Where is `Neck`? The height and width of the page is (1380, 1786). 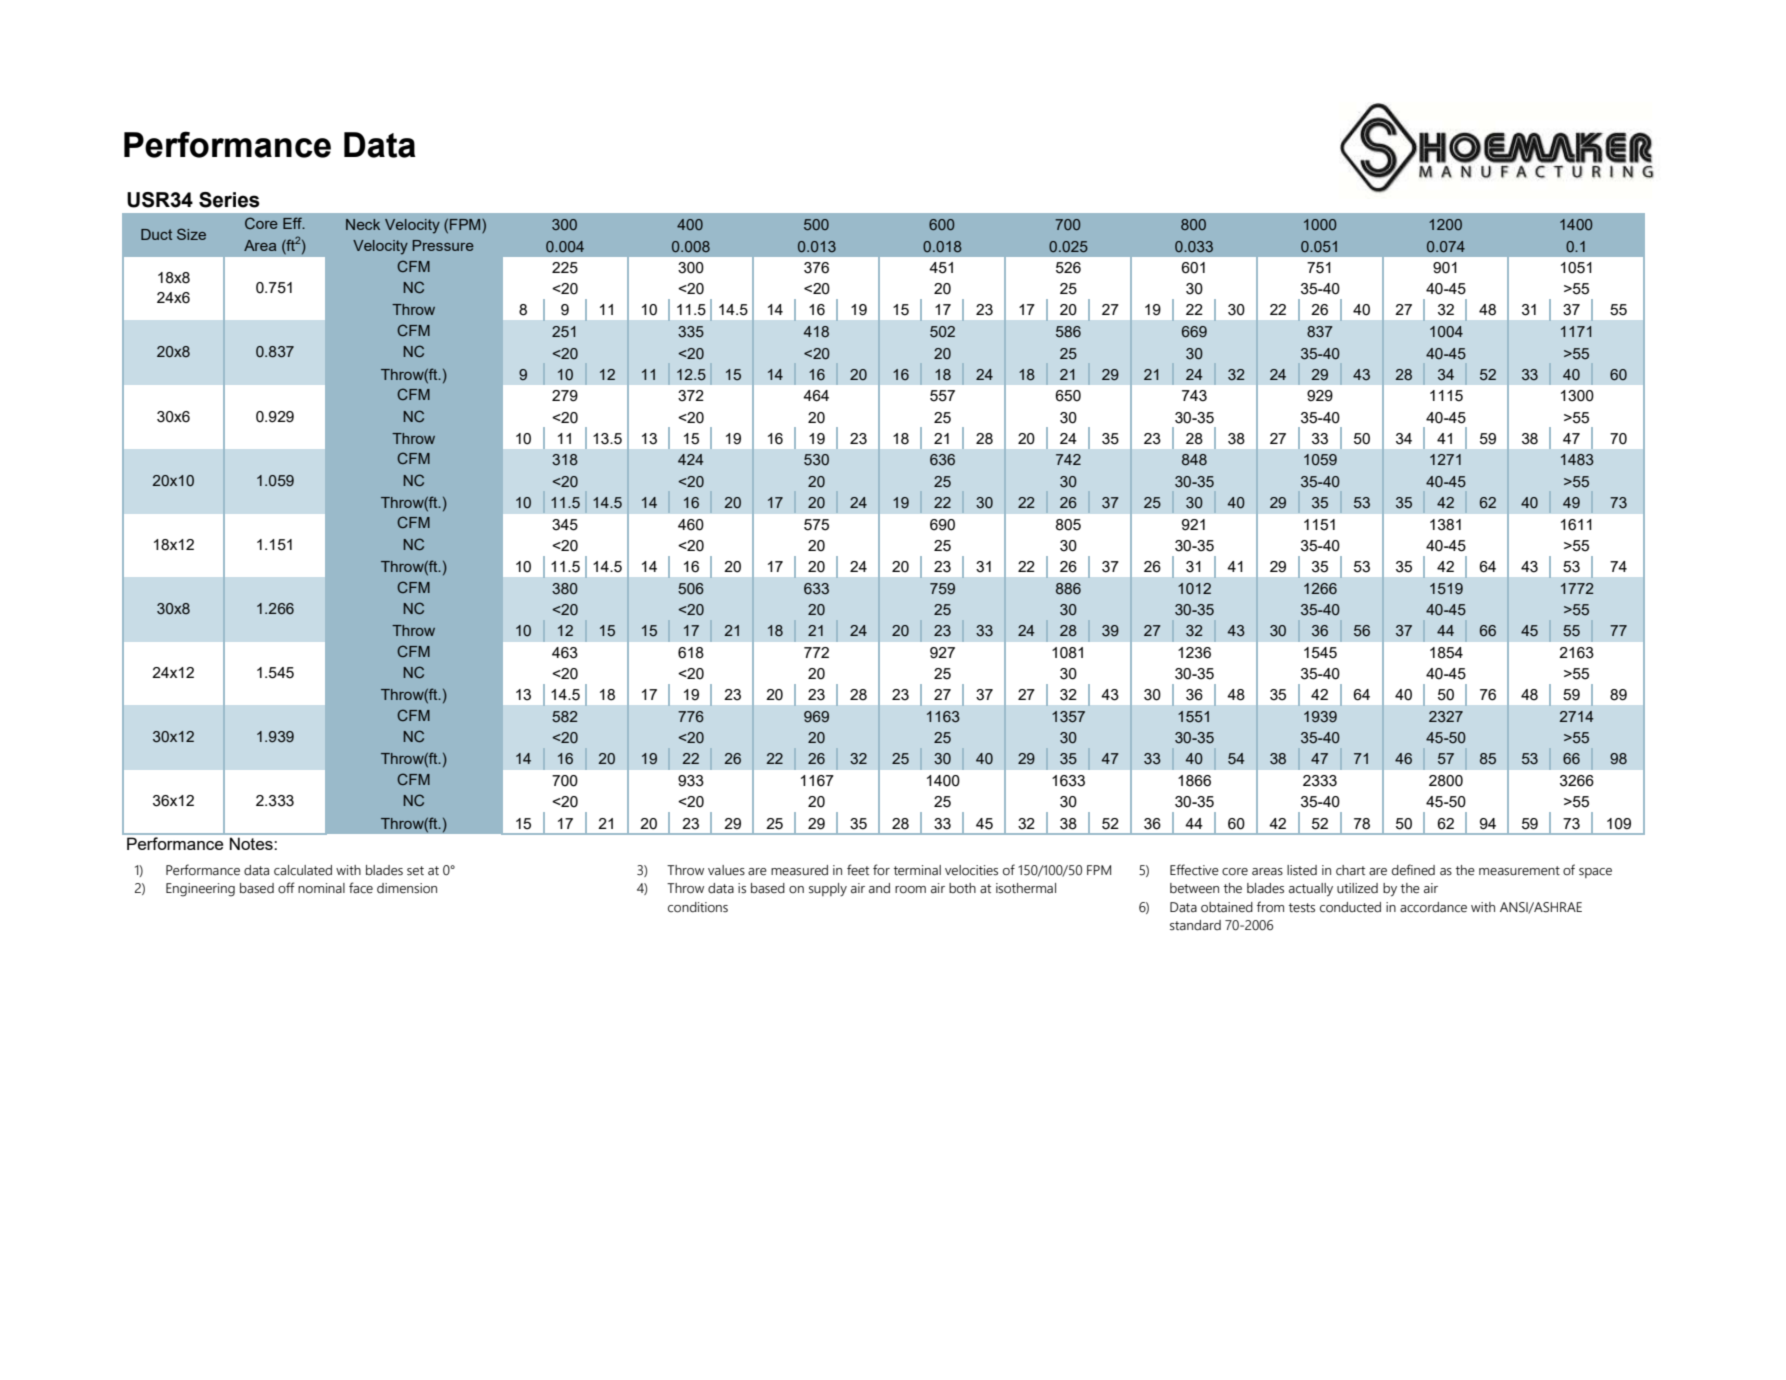 Neck is located at coordinates (363, 224).
